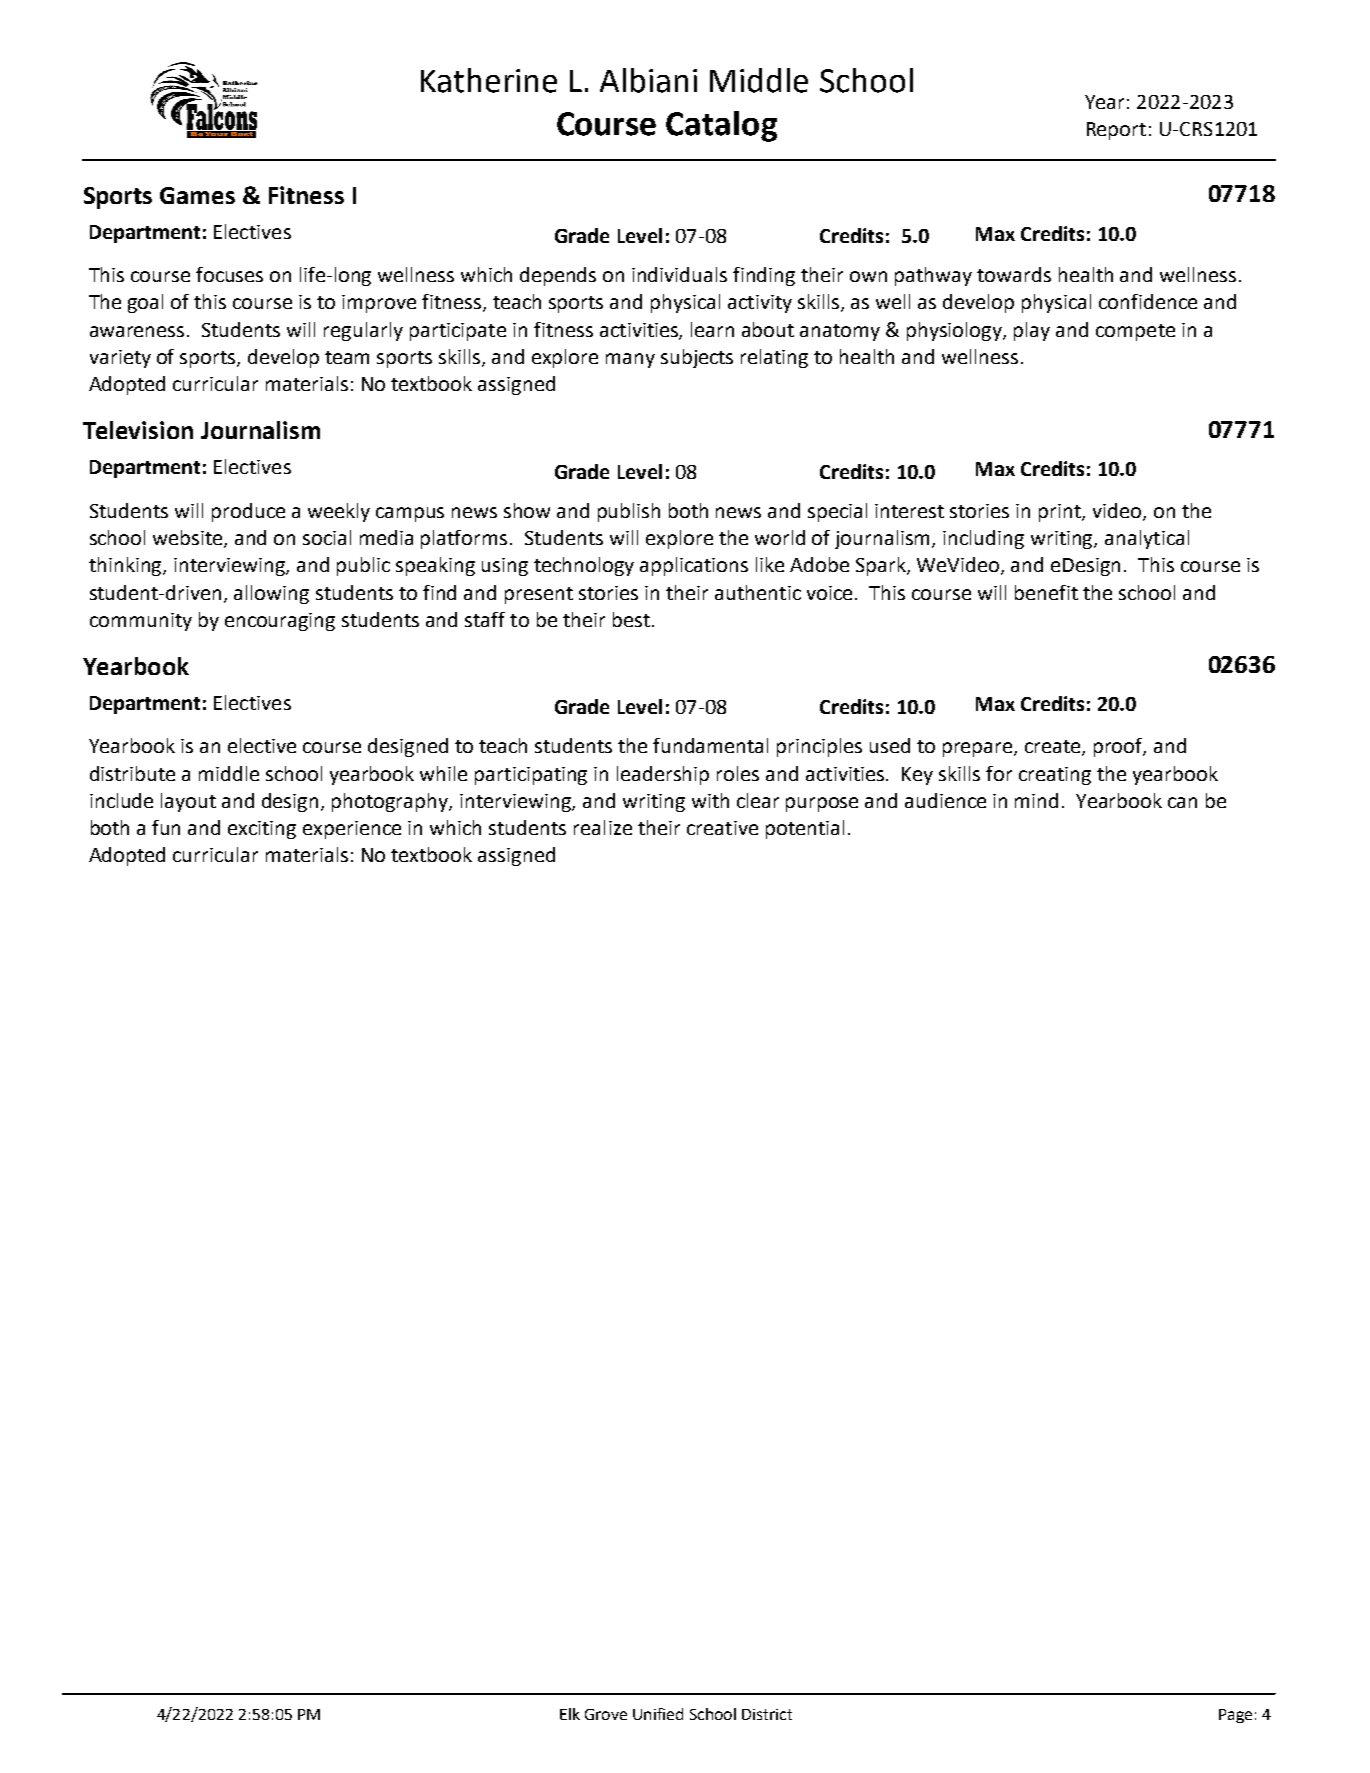 This screenshot has width=1370, height=1773. What do you see at coordinates (1036, 800) in the screenshot?
I see `mind` at bounding box center [1036, 800].
